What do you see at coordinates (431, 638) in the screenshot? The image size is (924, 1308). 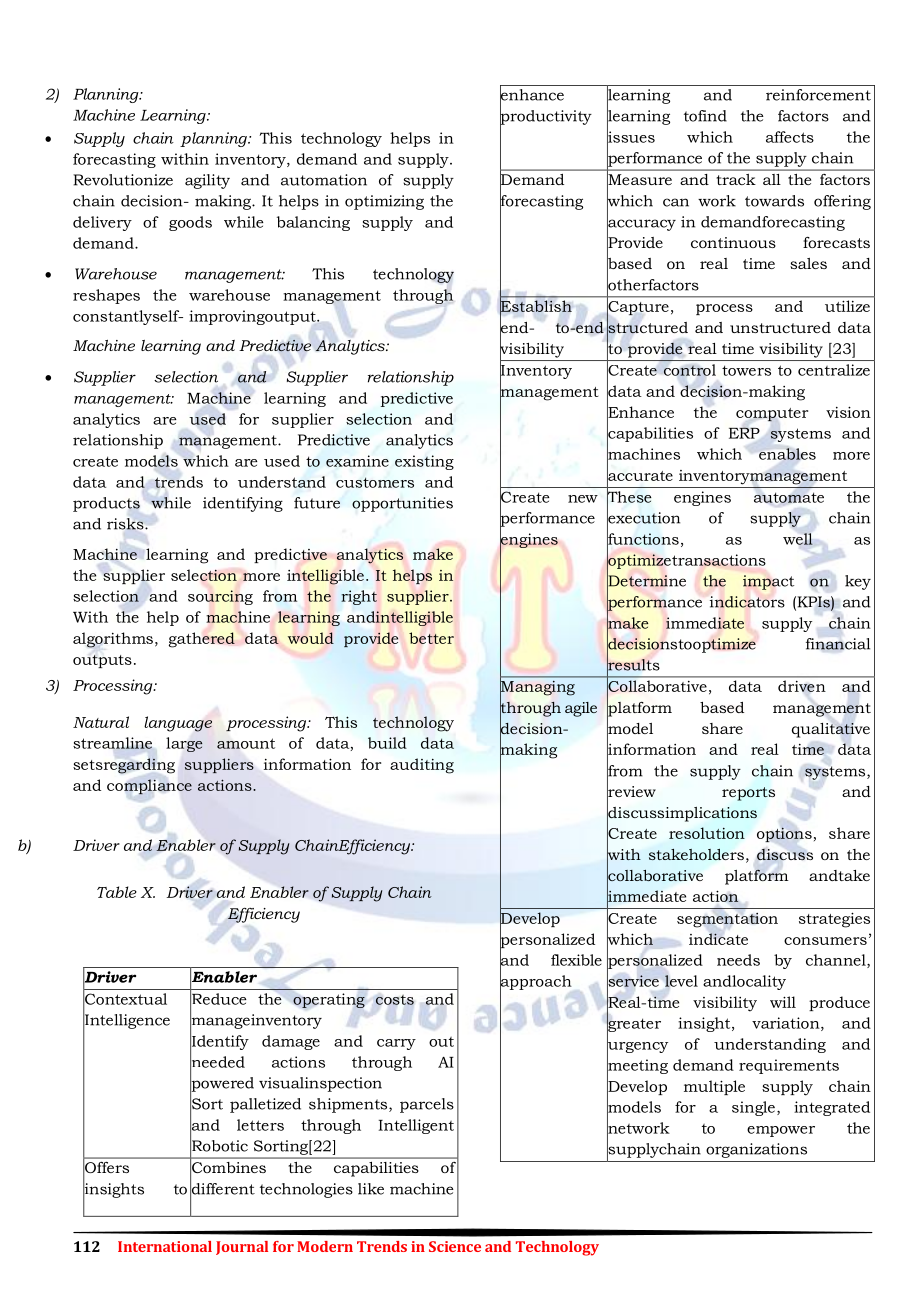 I see `better` at bounding box center [431, 638].
